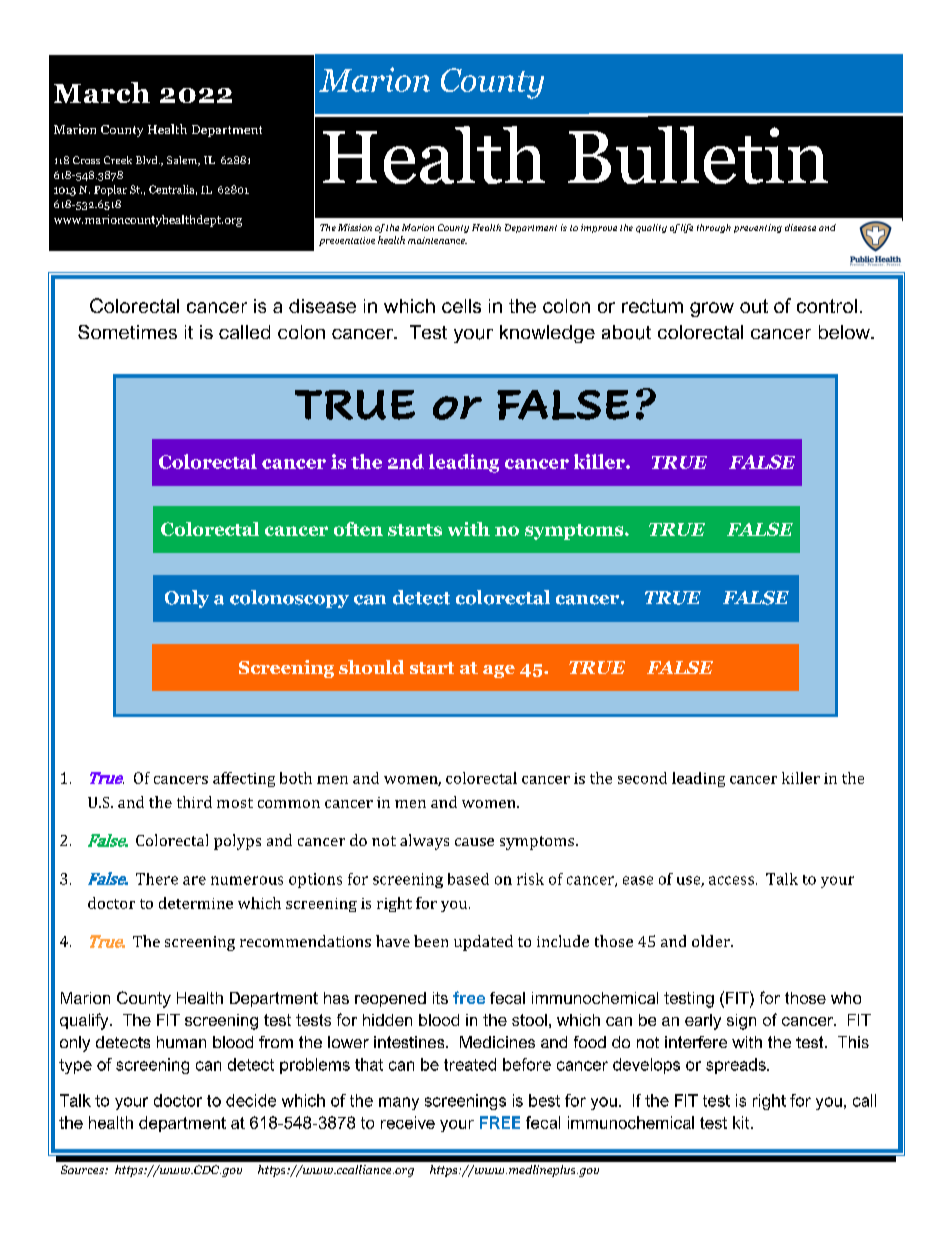  I want to click on Salem, so click(183, 161).
